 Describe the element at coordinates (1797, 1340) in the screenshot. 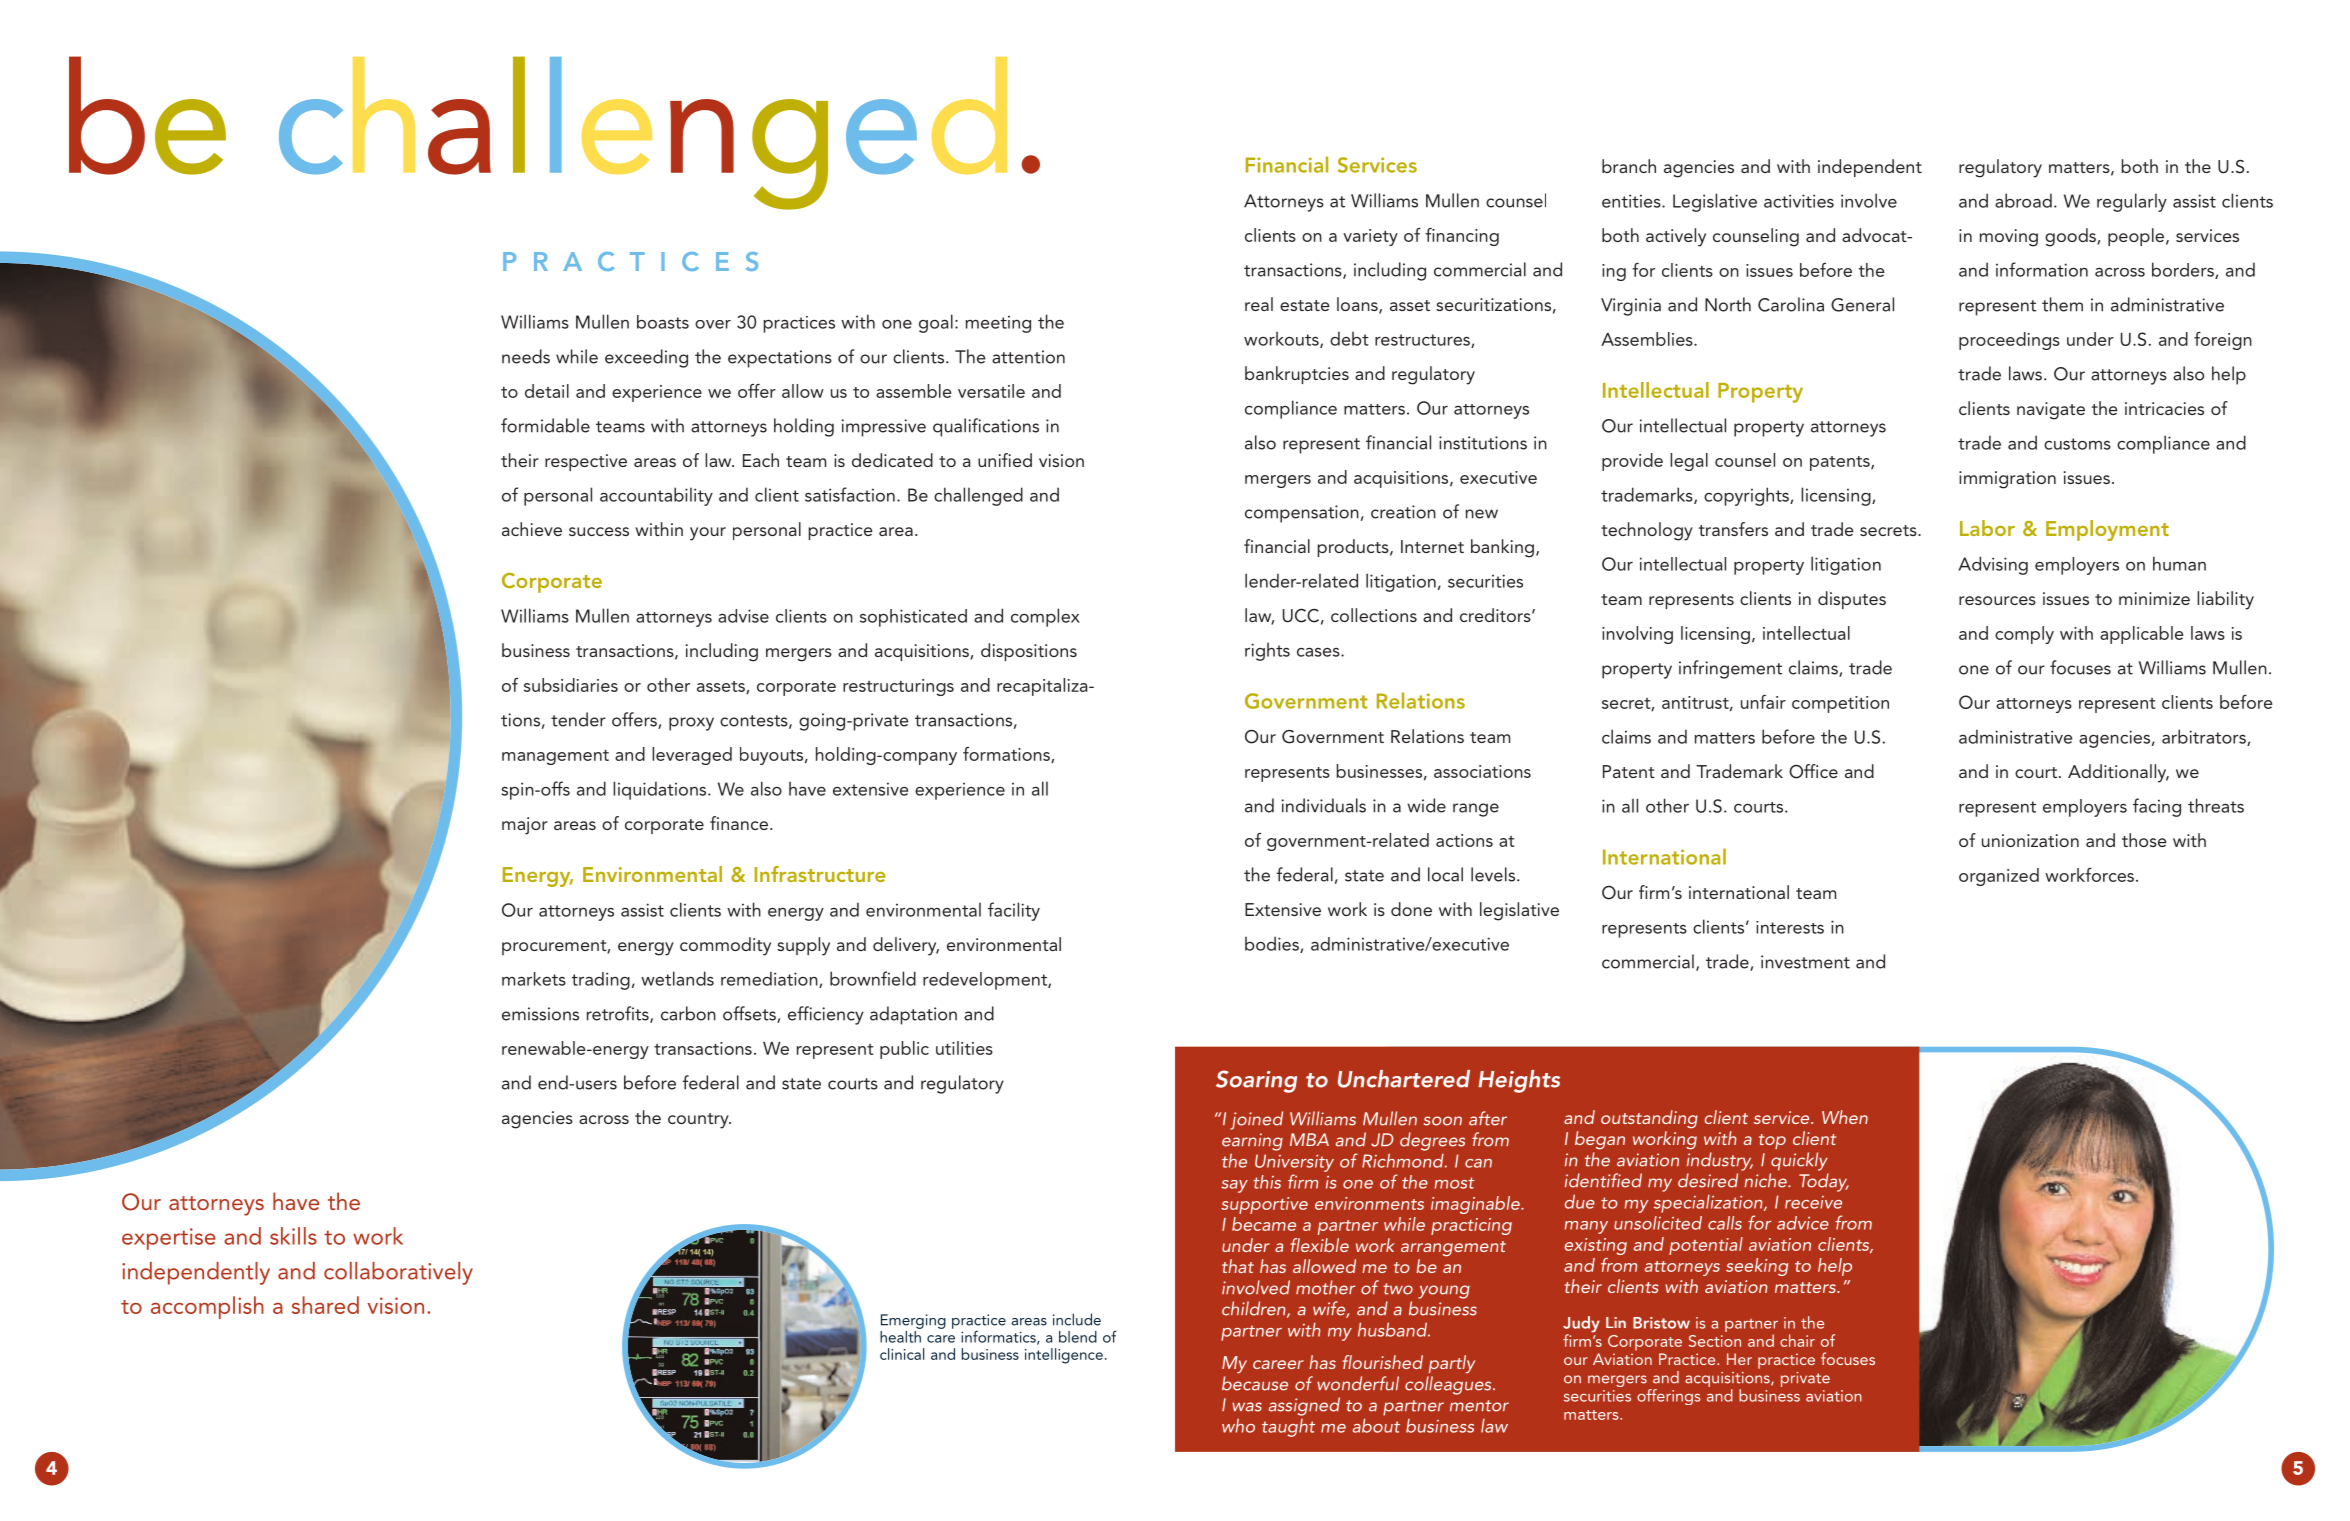

I see `chair` at that location.
